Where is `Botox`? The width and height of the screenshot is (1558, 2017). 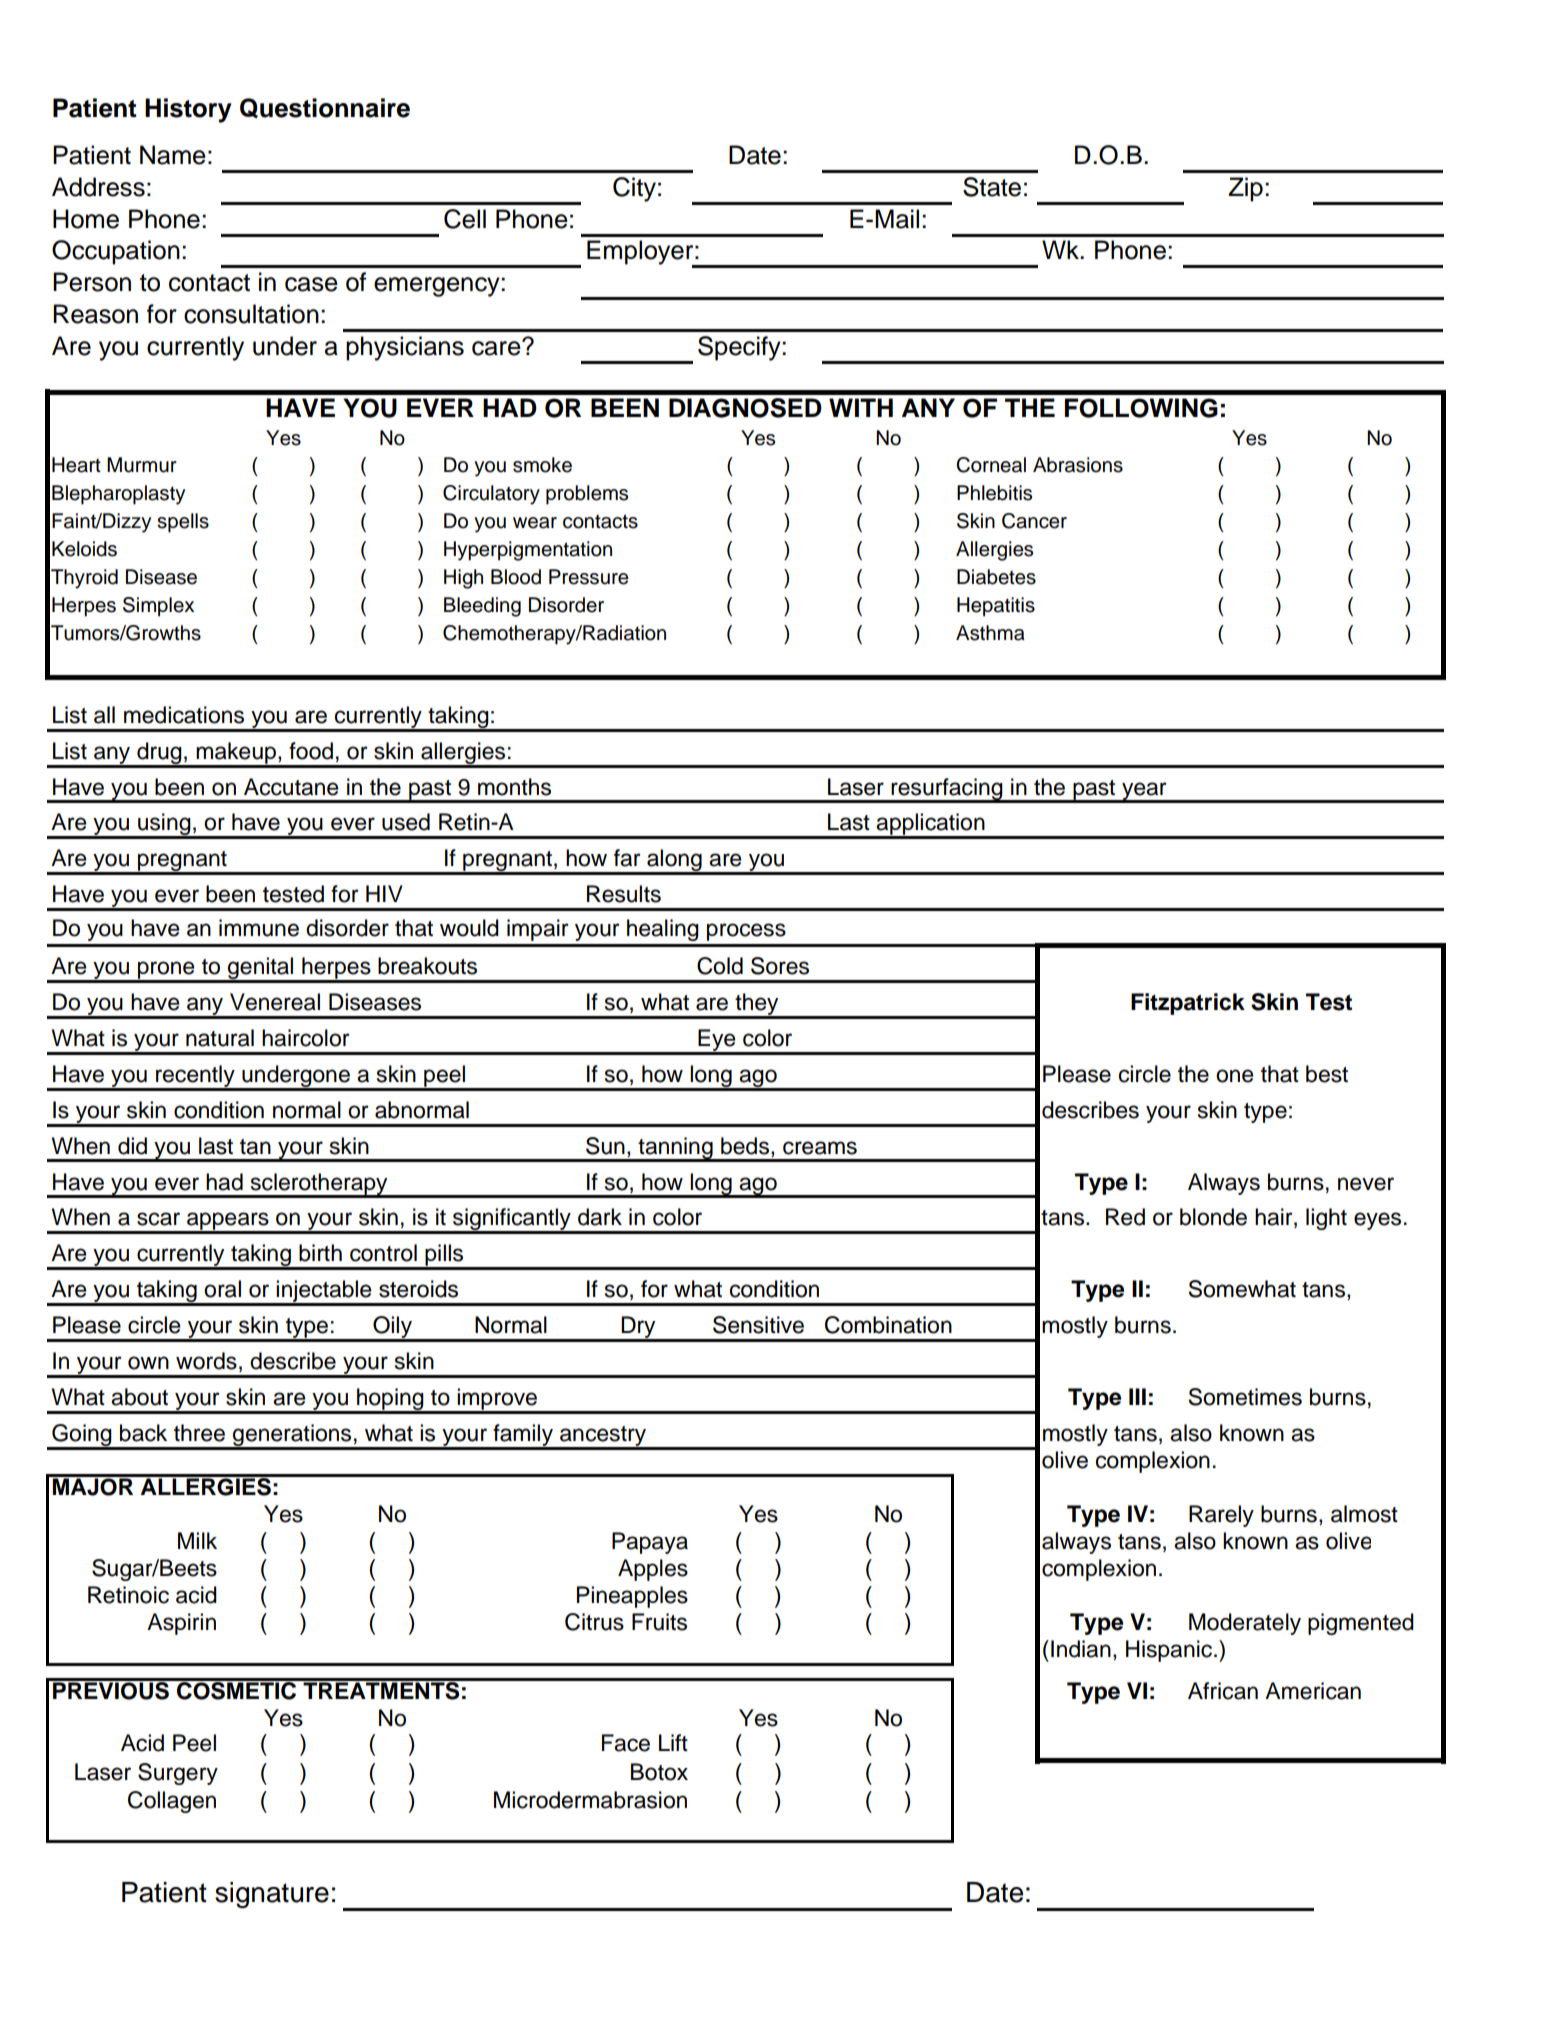
Botox is located at coordinates (659, 1772).
